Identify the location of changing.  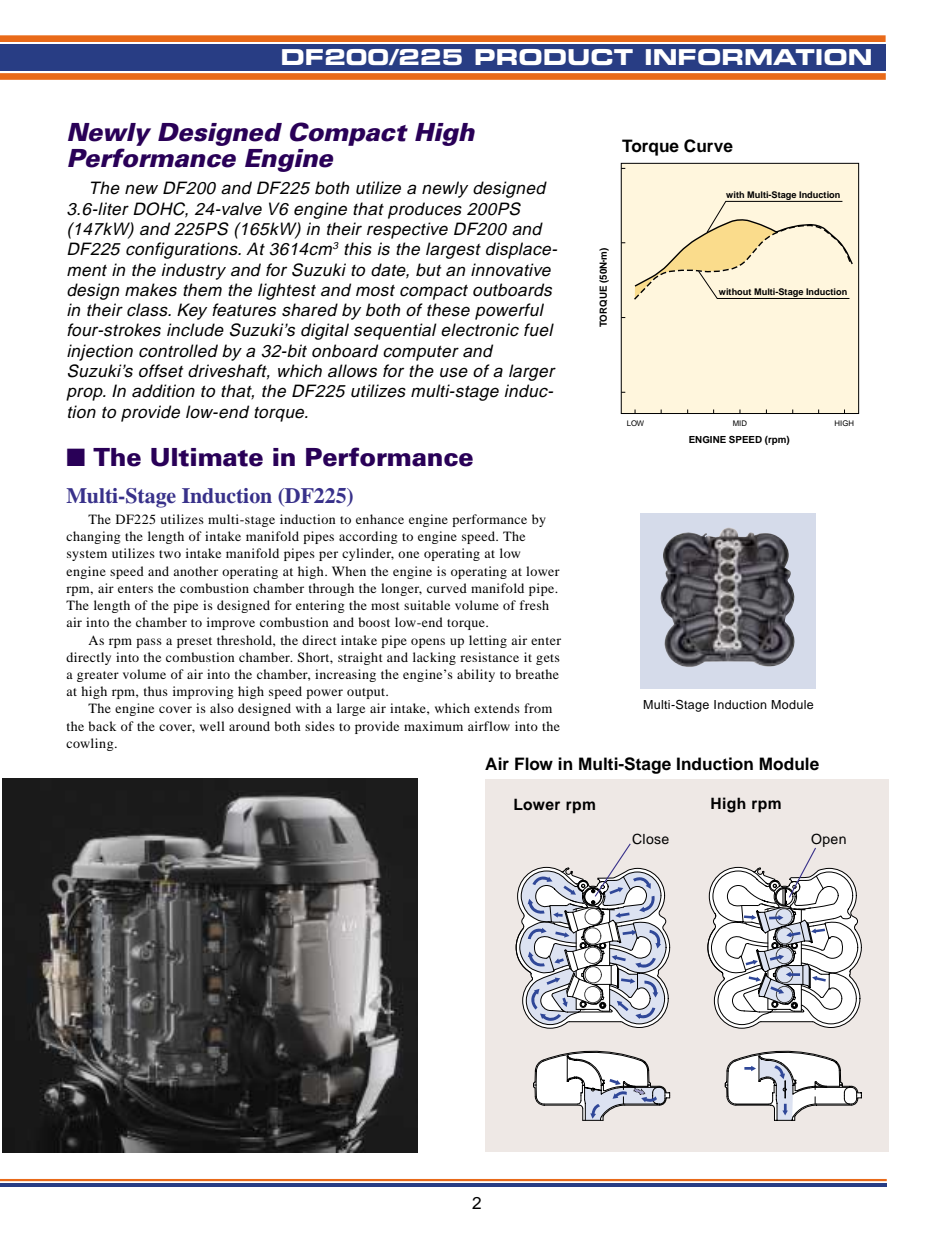
(93, 537).
